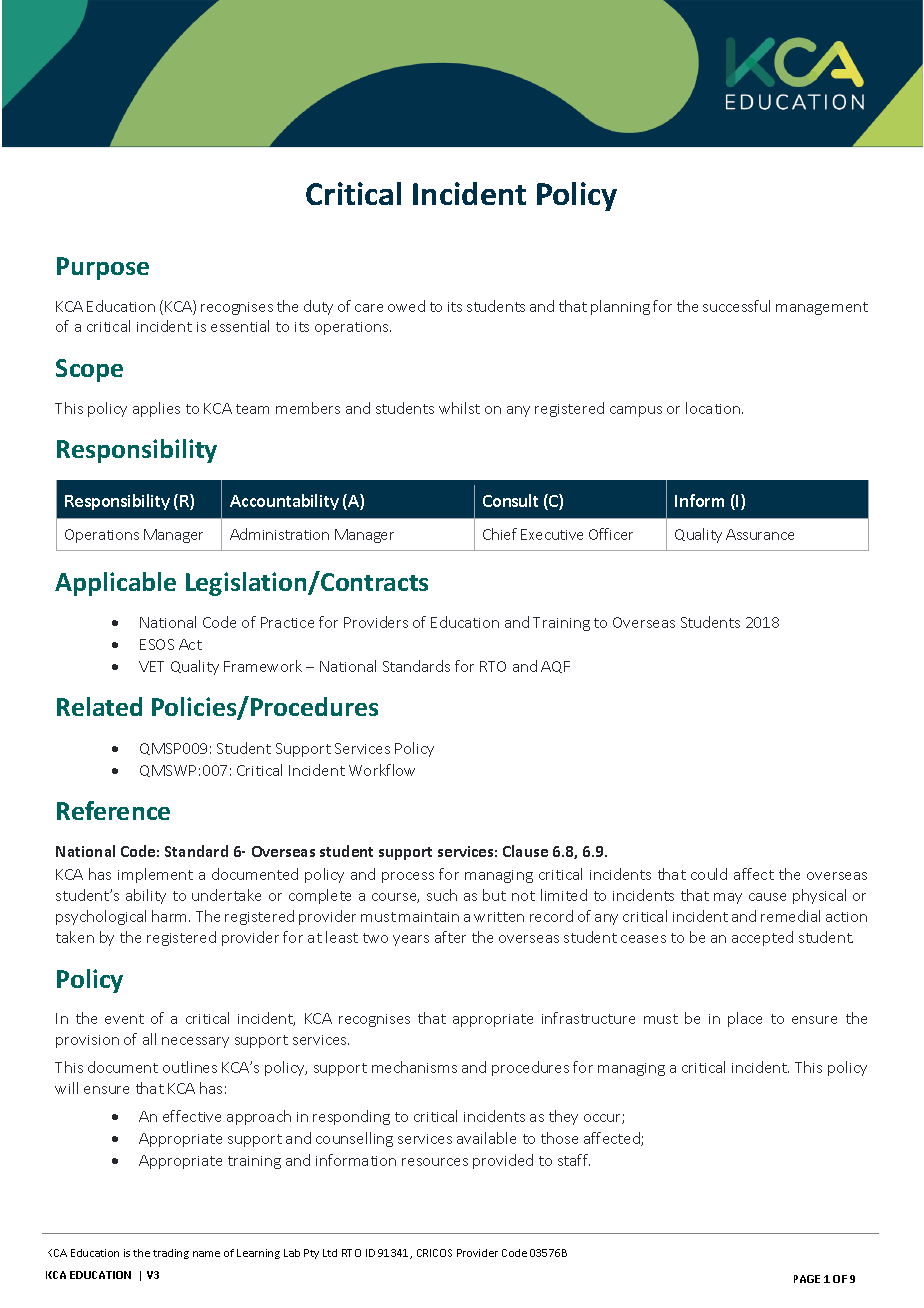 Image resolution: width=924 pixels, height=1308 pixels. What do you see at coordinates (330, 1253) in the image?
I see `Ltd` at bounding box center [330, 1253].
